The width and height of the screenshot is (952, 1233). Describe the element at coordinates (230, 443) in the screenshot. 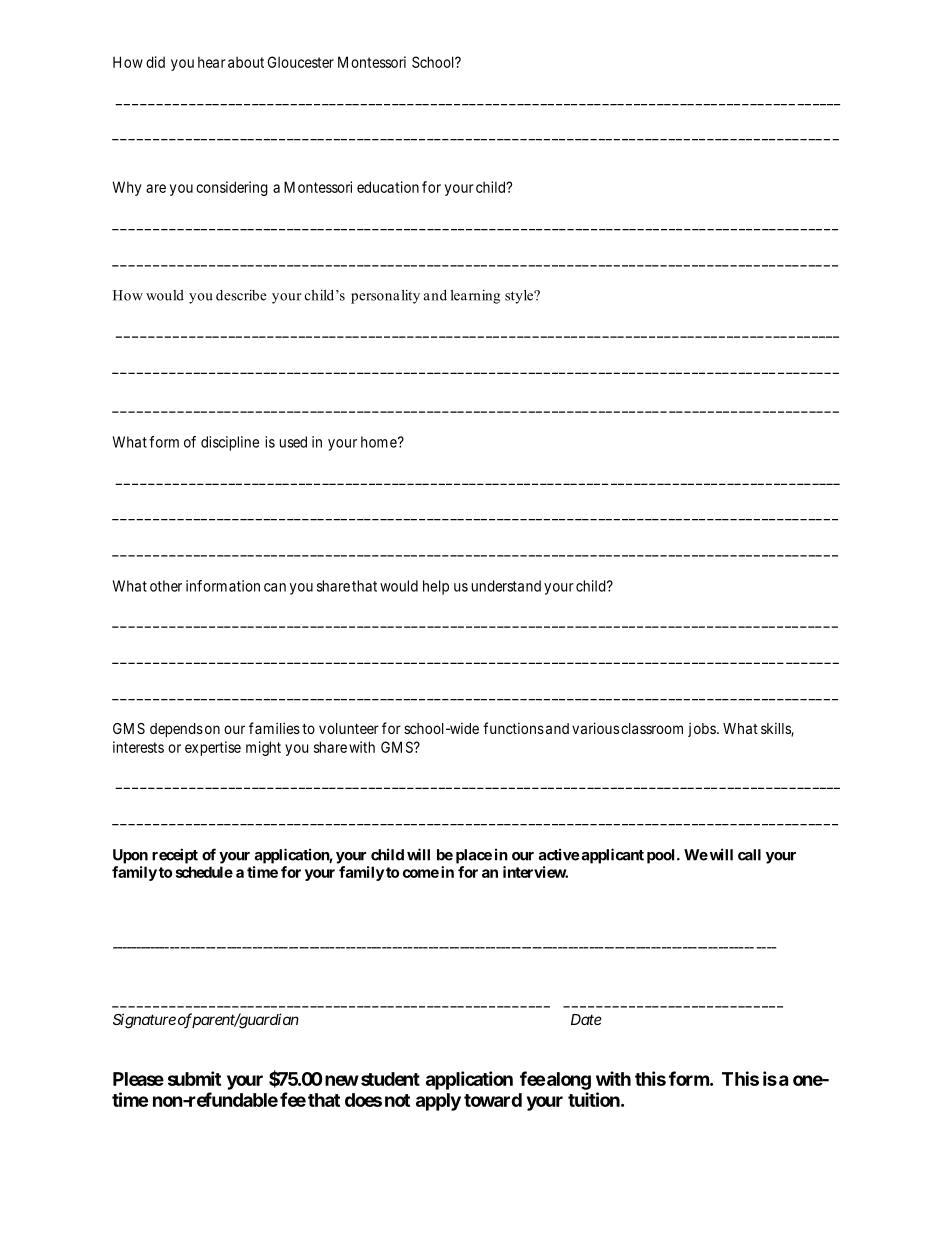

I see `discipline` at that location.
